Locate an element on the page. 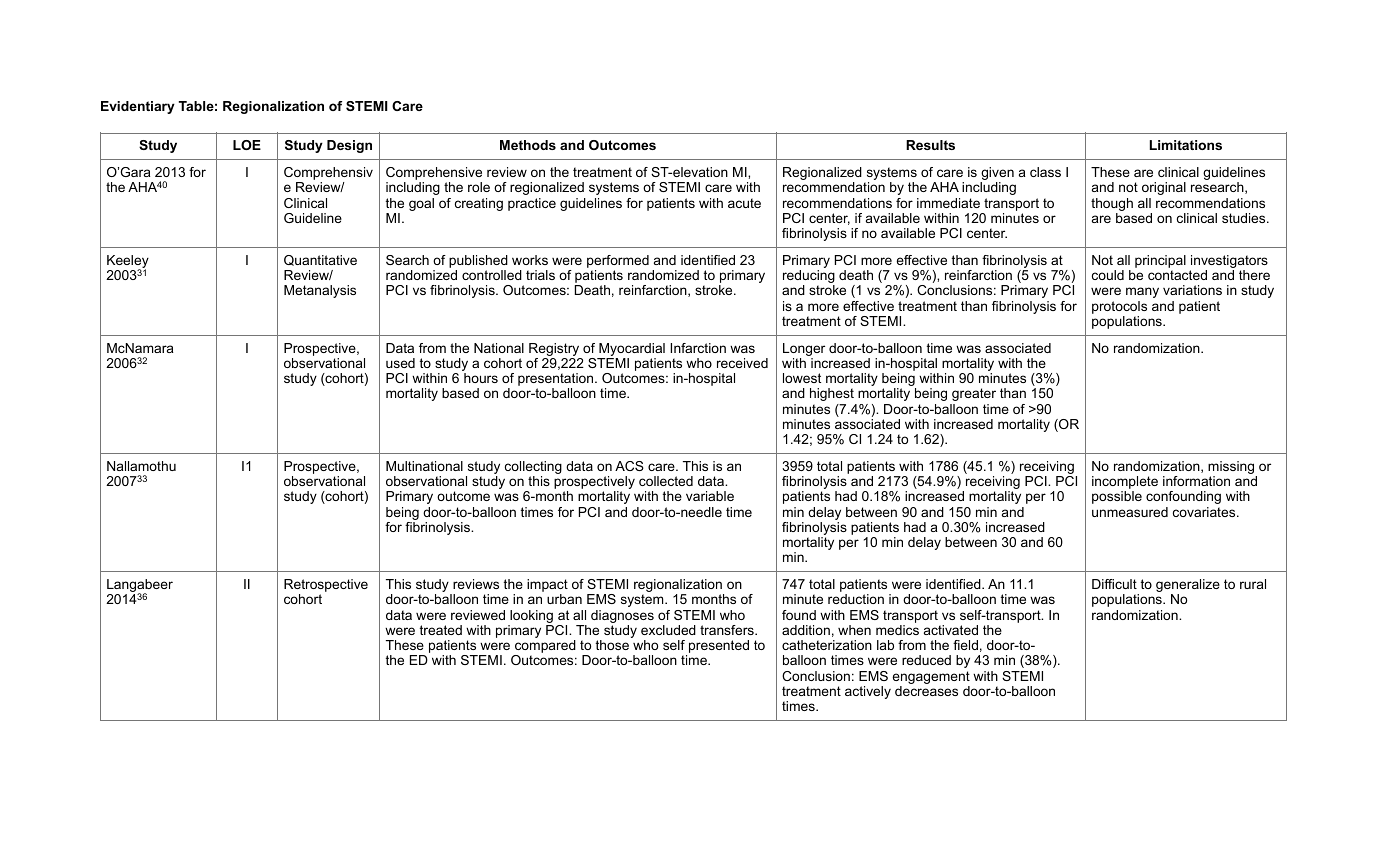  used is located at coordinates (400, 363).
